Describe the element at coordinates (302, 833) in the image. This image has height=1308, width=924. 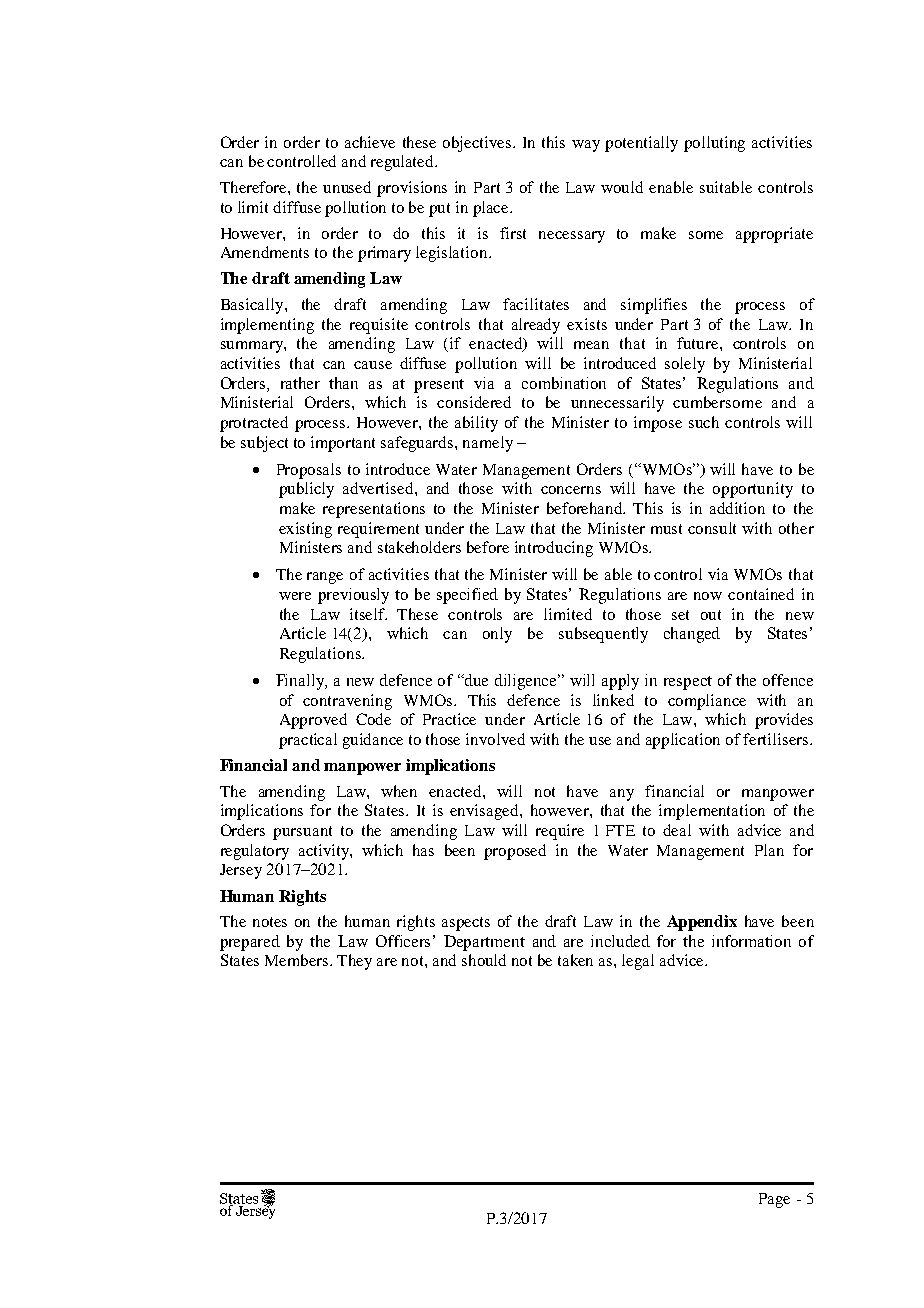
I see `pursuant` at that location.
